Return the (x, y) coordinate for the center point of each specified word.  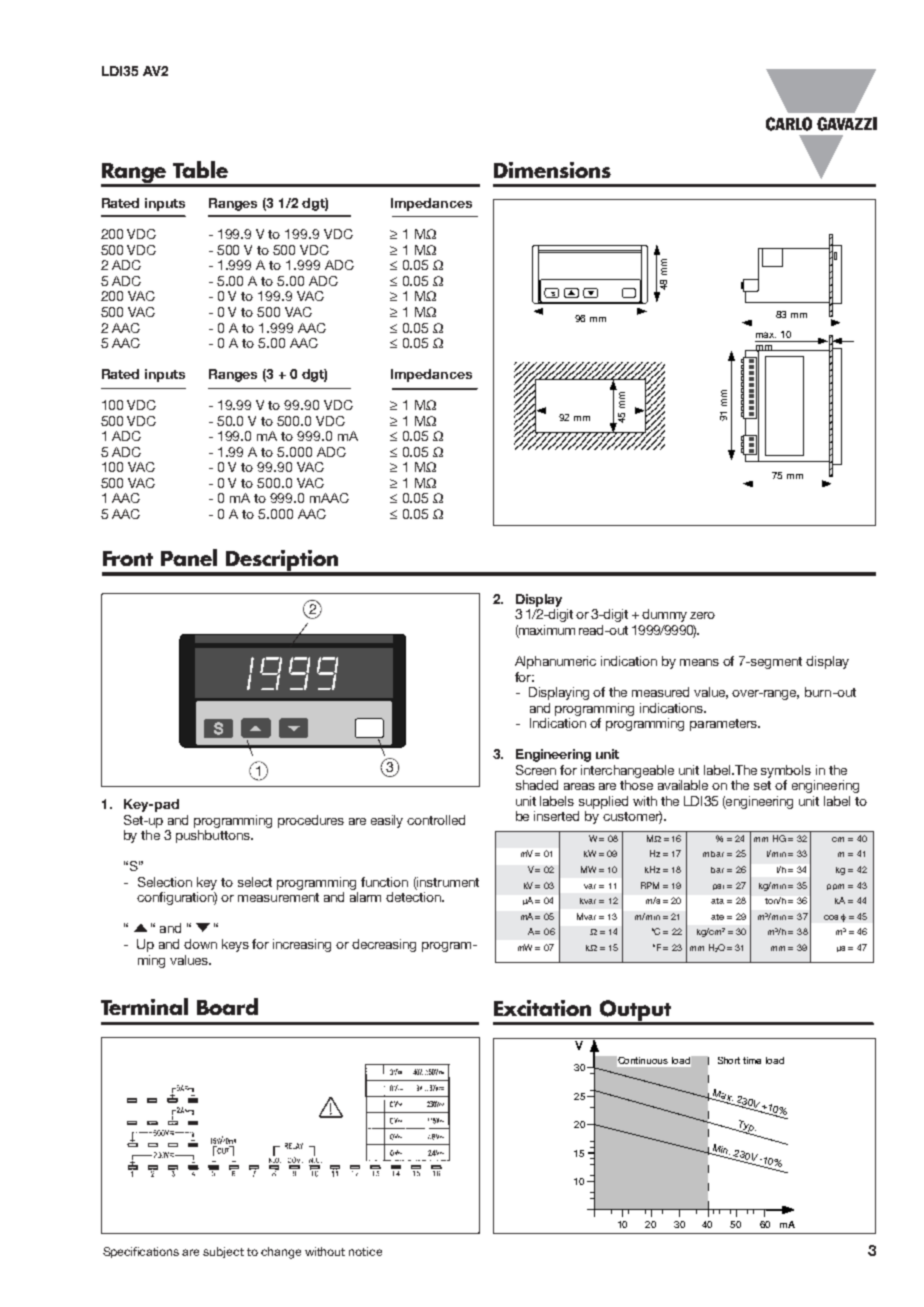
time (752, 1060)
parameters (725, 725)
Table (200, 169)
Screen (536, 770)
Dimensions (552, 170)
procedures (311, 821)
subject (223, 1252)
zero (702, 615)
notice (365, 1251)
